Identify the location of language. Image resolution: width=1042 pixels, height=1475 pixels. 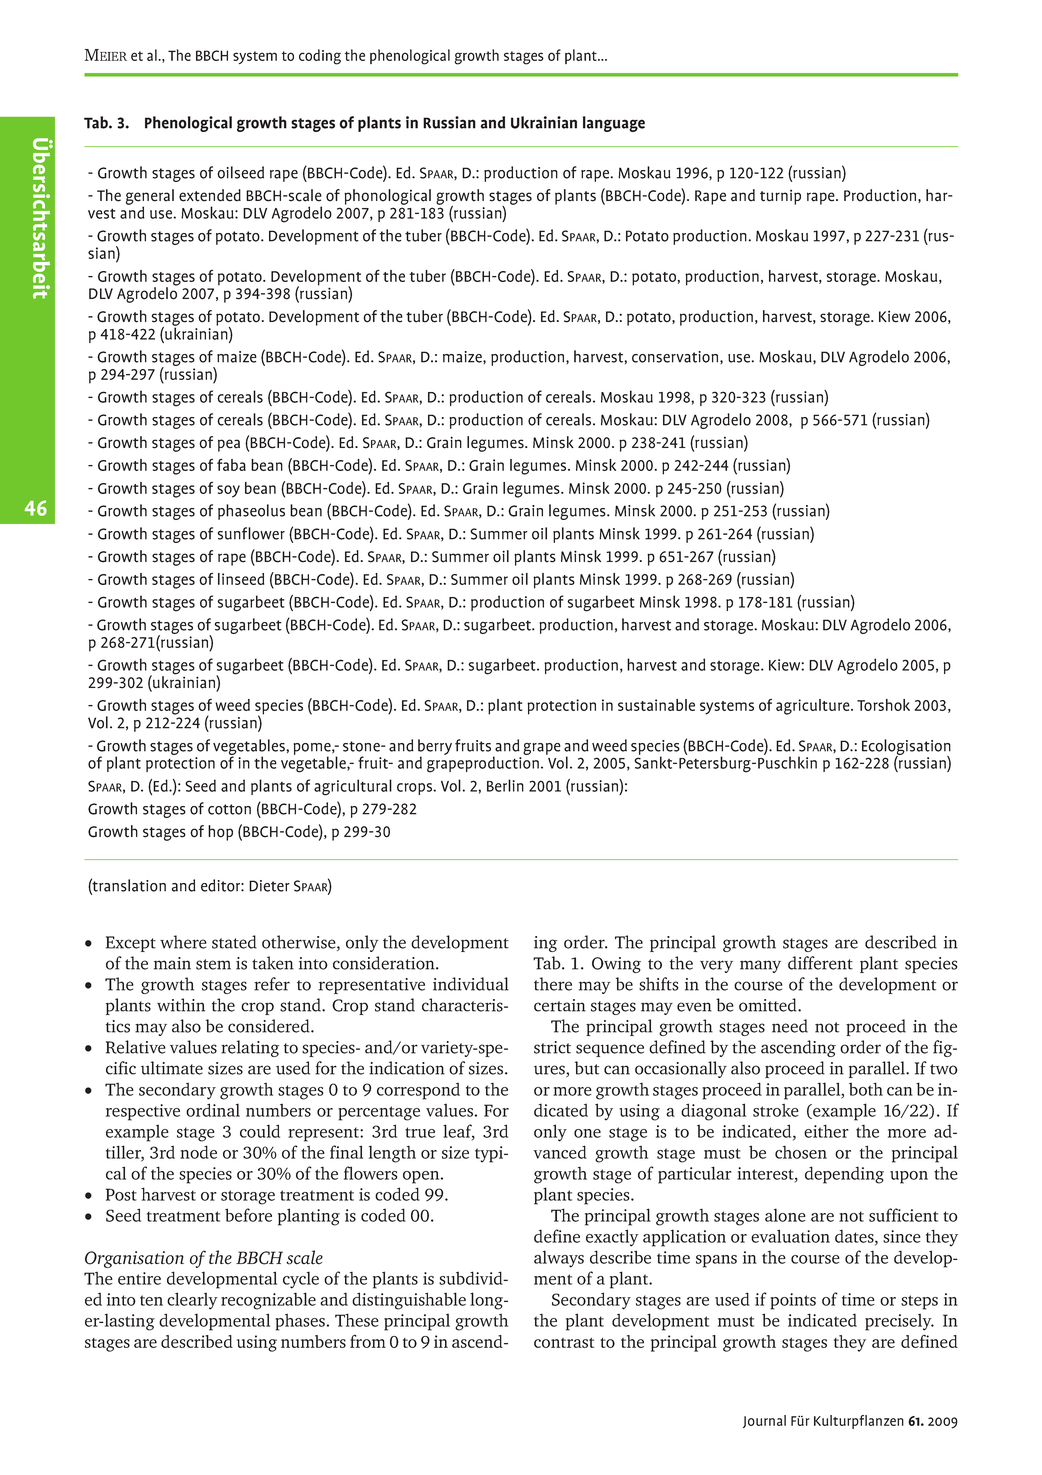
(614, 124).
